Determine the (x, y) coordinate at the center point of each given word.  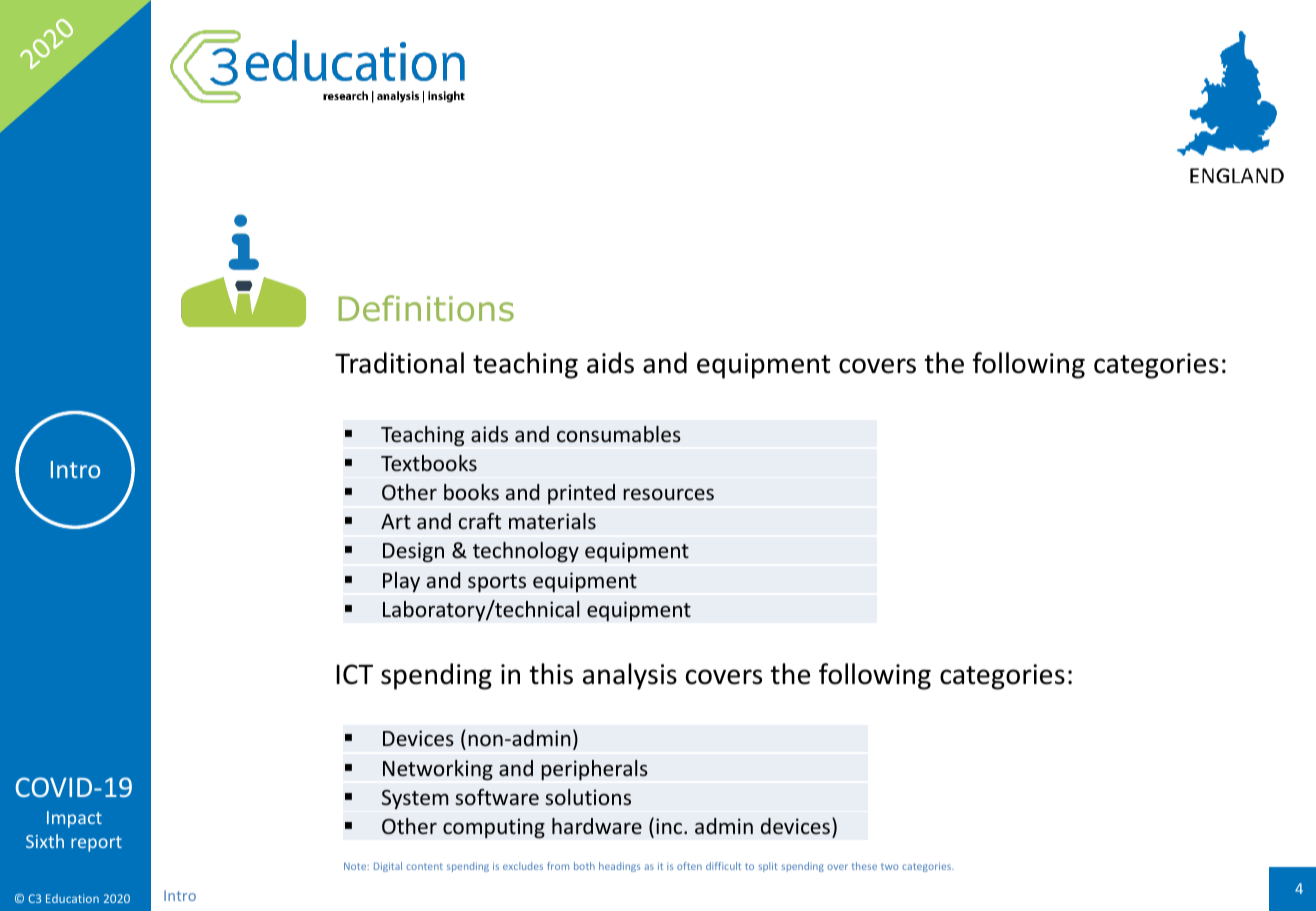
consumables (619, 434)
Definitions (426, 308)
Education (72, 898)
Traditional (399, 363)
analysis (630, 676)
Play (401, 582)
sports (497, 583)
